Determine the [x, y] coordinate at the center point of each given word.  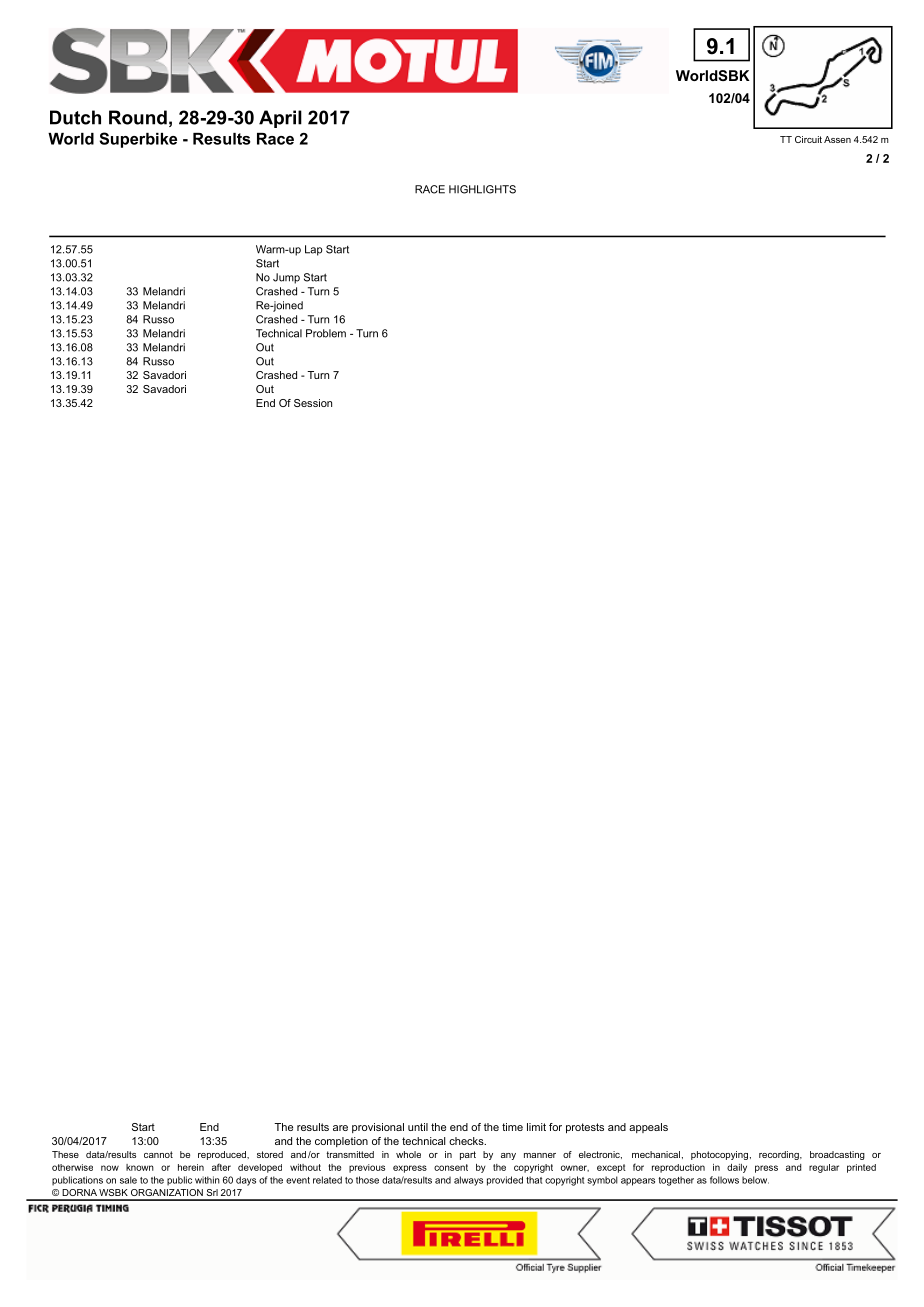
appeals [648, 1128]
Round [138, 117]
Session [313, 403]
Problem [326, 333]
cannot [158, 1154]
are [340, 1128]
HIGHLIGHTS [482, 189]
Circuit [808, 139]
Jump [286, 278]
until [418, 1127]
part [468, 1155]
